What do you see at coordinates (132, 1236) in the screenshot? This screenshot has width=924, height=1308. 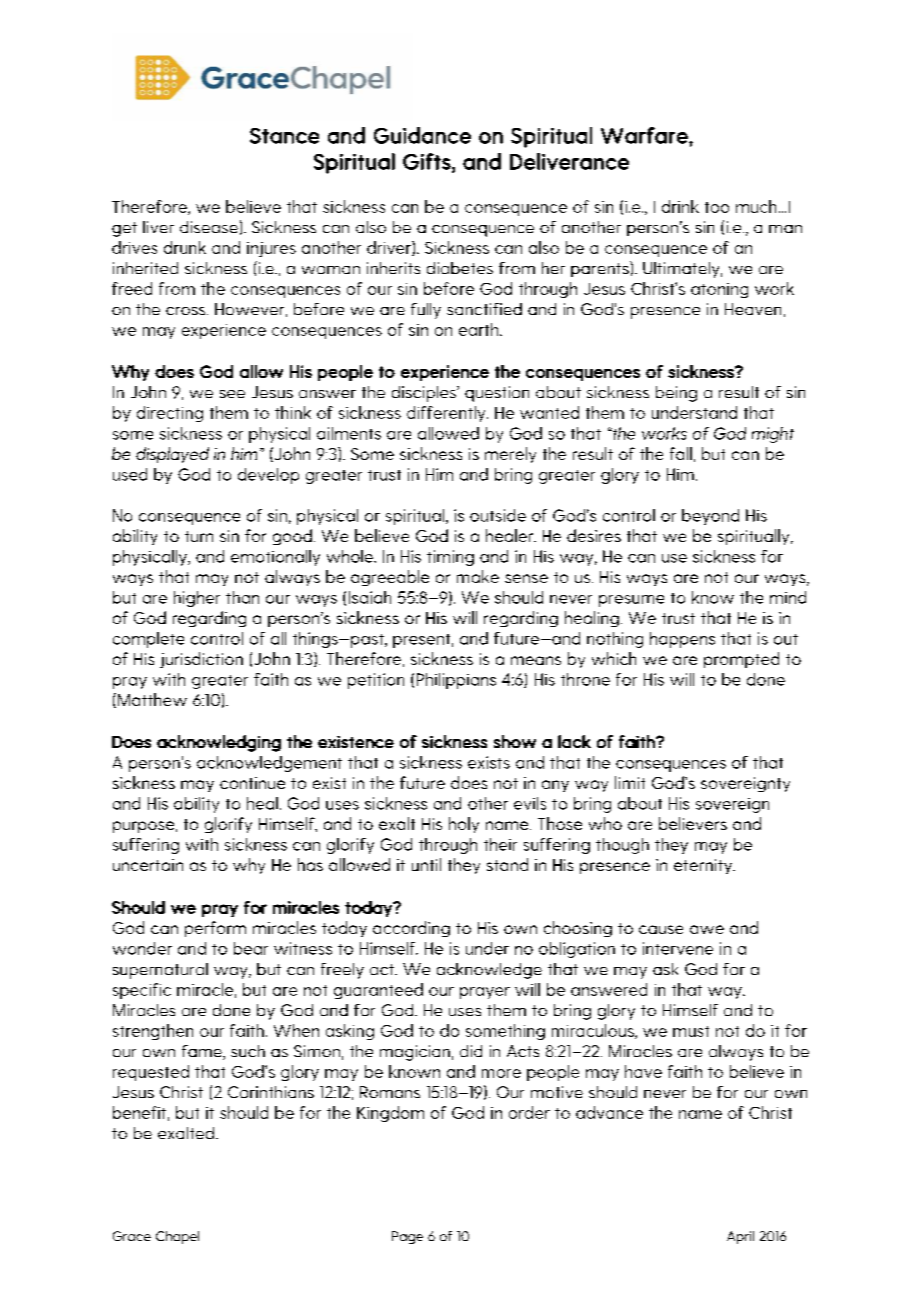 I see `Grace` at bounding box center [132, 1236].
